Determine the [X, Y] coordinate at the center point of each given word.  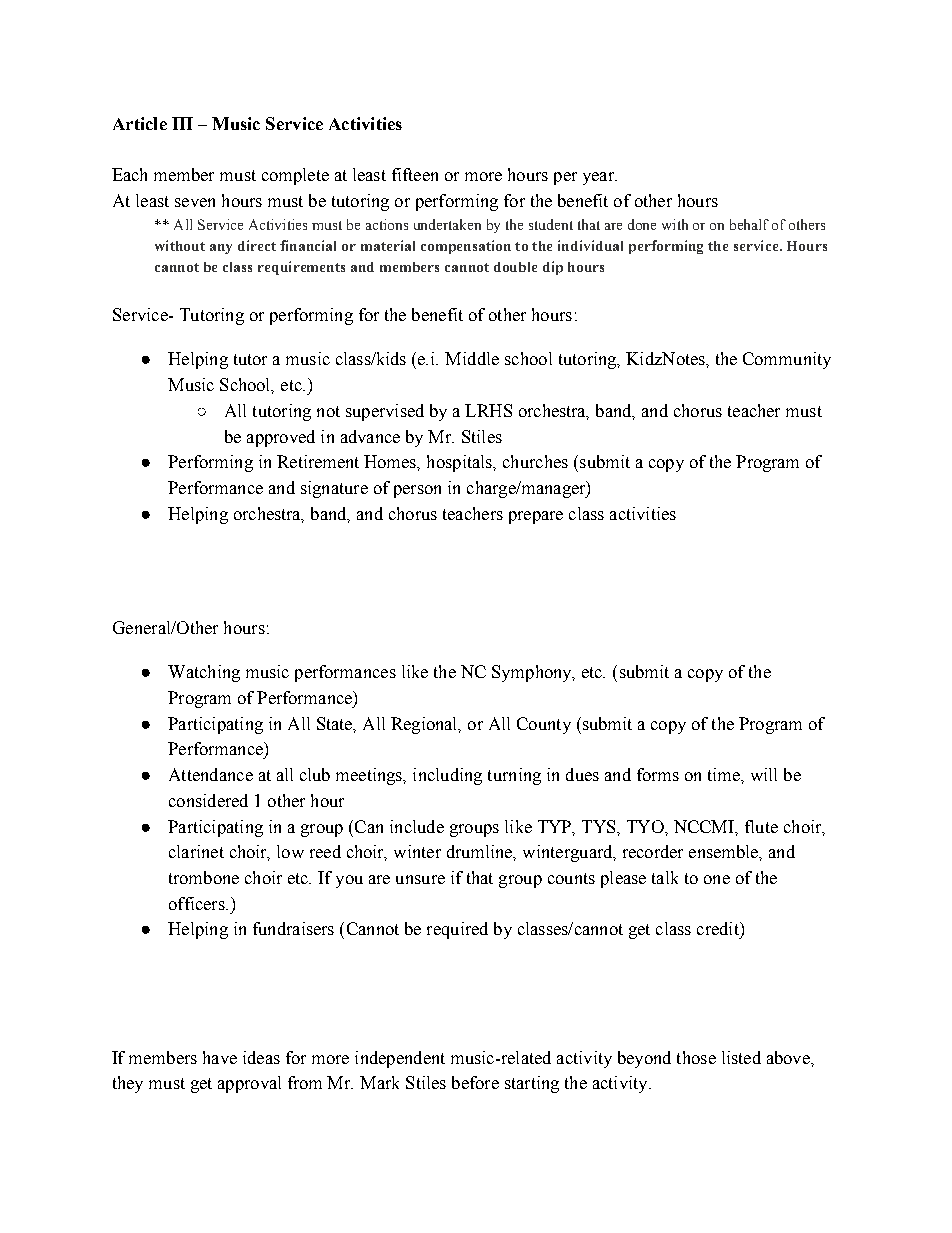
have [220, 1057]
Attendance [211, 774]
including [447, 776]
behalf [749, 224]
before [475, 1082]
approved [281, 438]
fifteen [415, 174]
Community [787, 360]
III [182, 123]
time [725, 774]
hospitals [461, 463]
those [696, 1057]
